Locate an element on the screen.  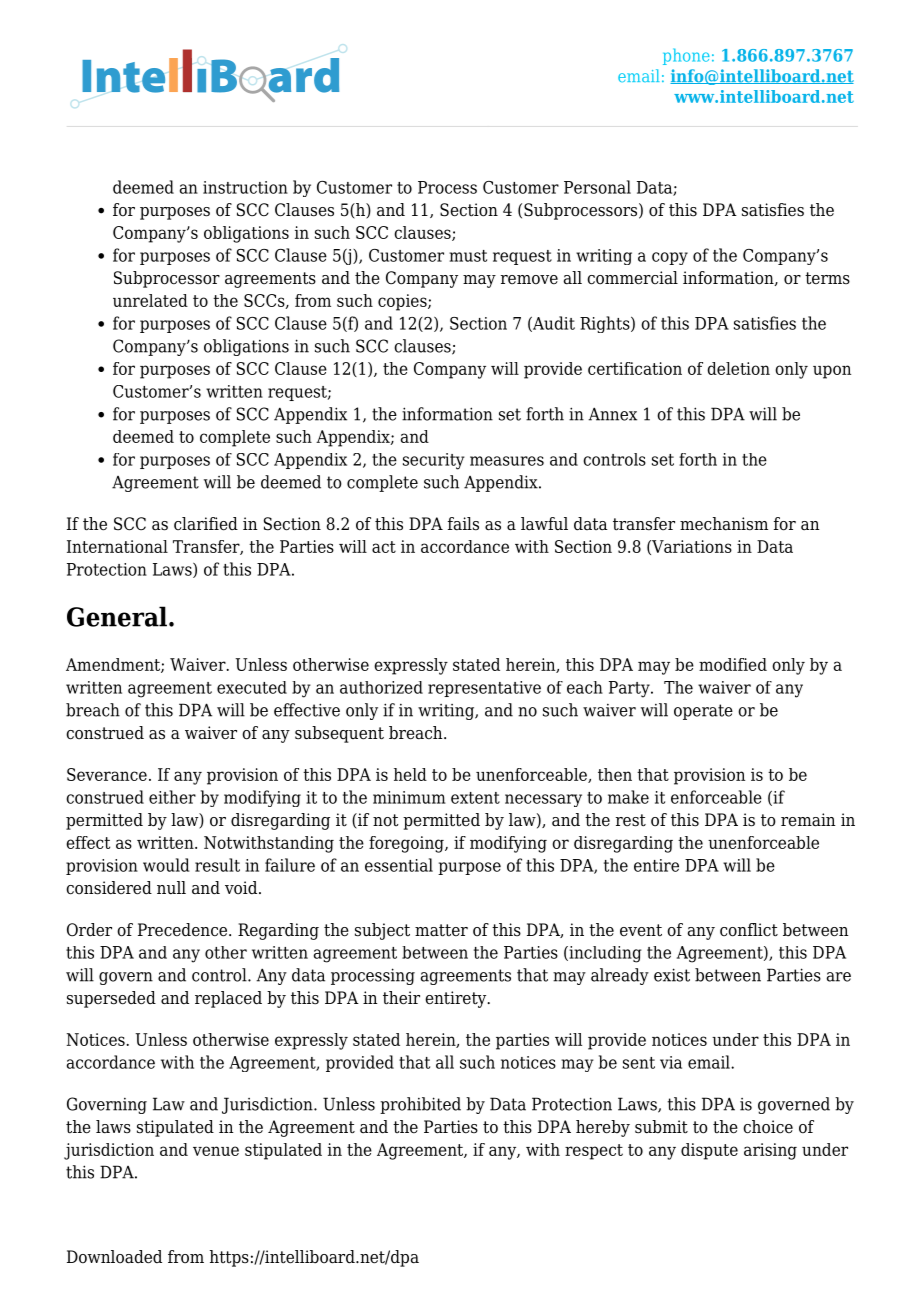
clarified is located at coordinates (206, 524).
